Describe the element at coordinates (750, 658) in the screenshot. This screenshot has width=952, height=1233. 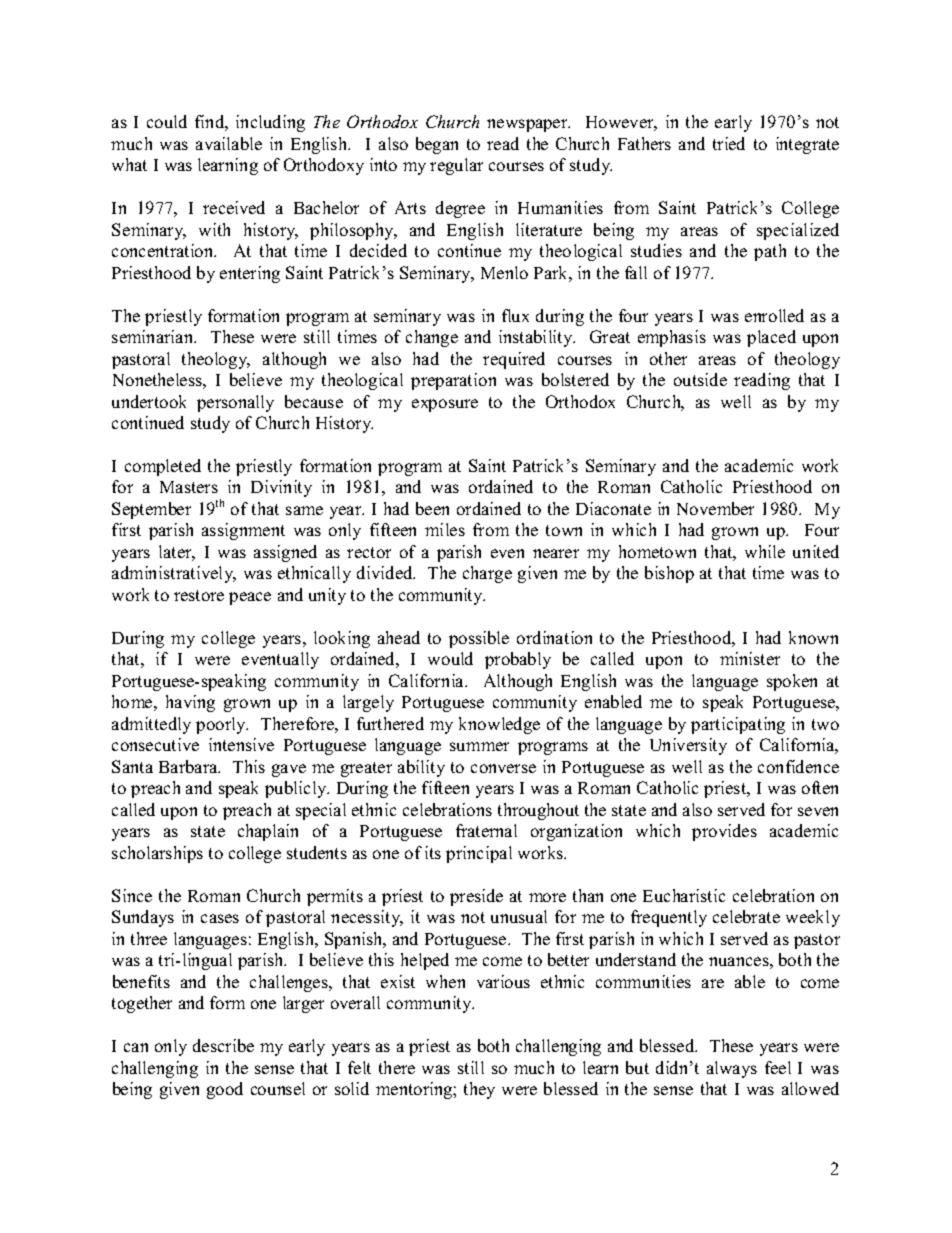
I see `minister` at that location.
